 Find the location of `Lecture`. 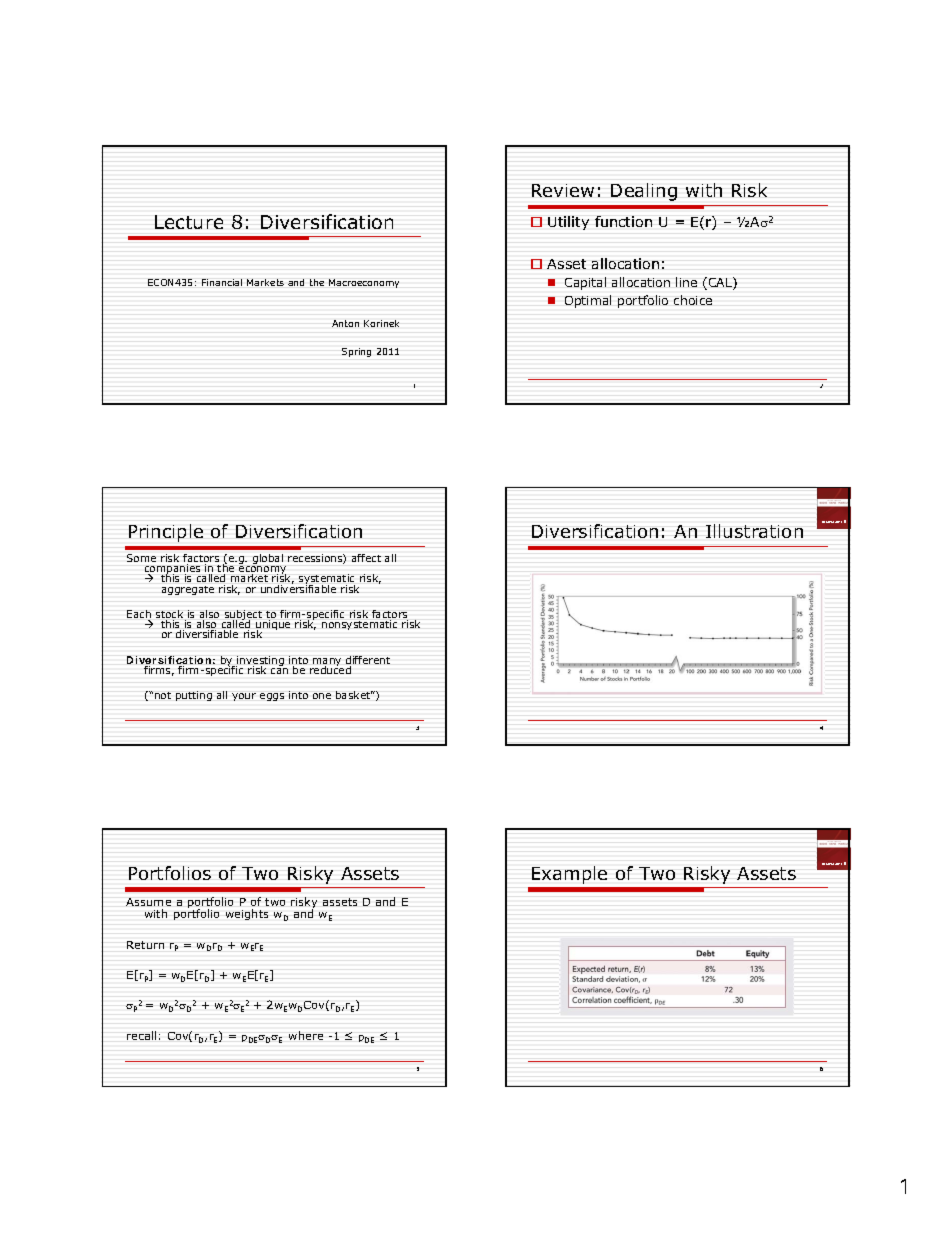

Lecture is located at coordinates (189, 222).
